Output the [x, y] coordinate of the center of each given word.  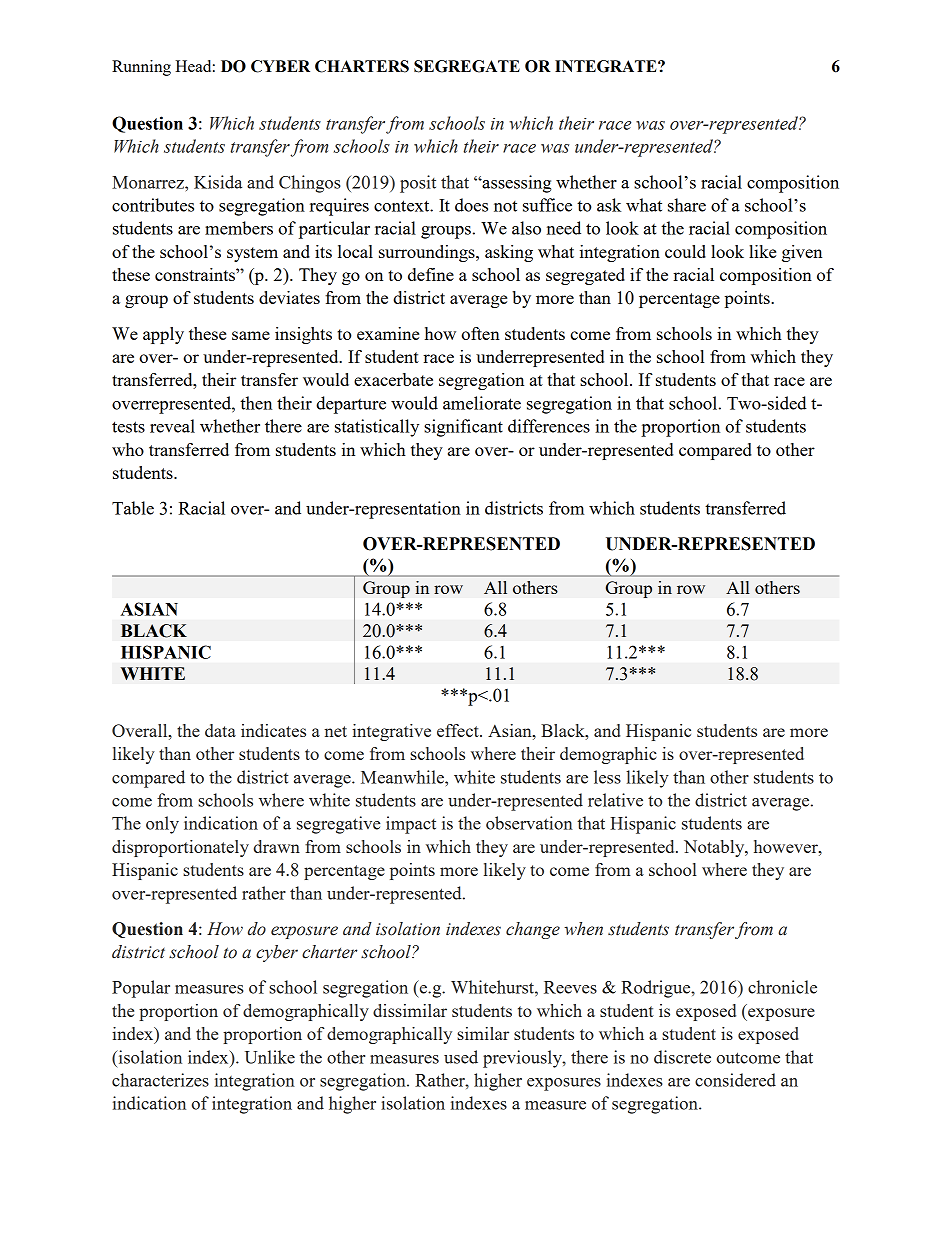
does [471, 205]
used [461, 1057]
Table [133, 508]
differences [549, 426]
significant [463, 428]
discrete [682, 1057]
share [687, 205]
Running [141, 68]
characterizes [160, 1080]
